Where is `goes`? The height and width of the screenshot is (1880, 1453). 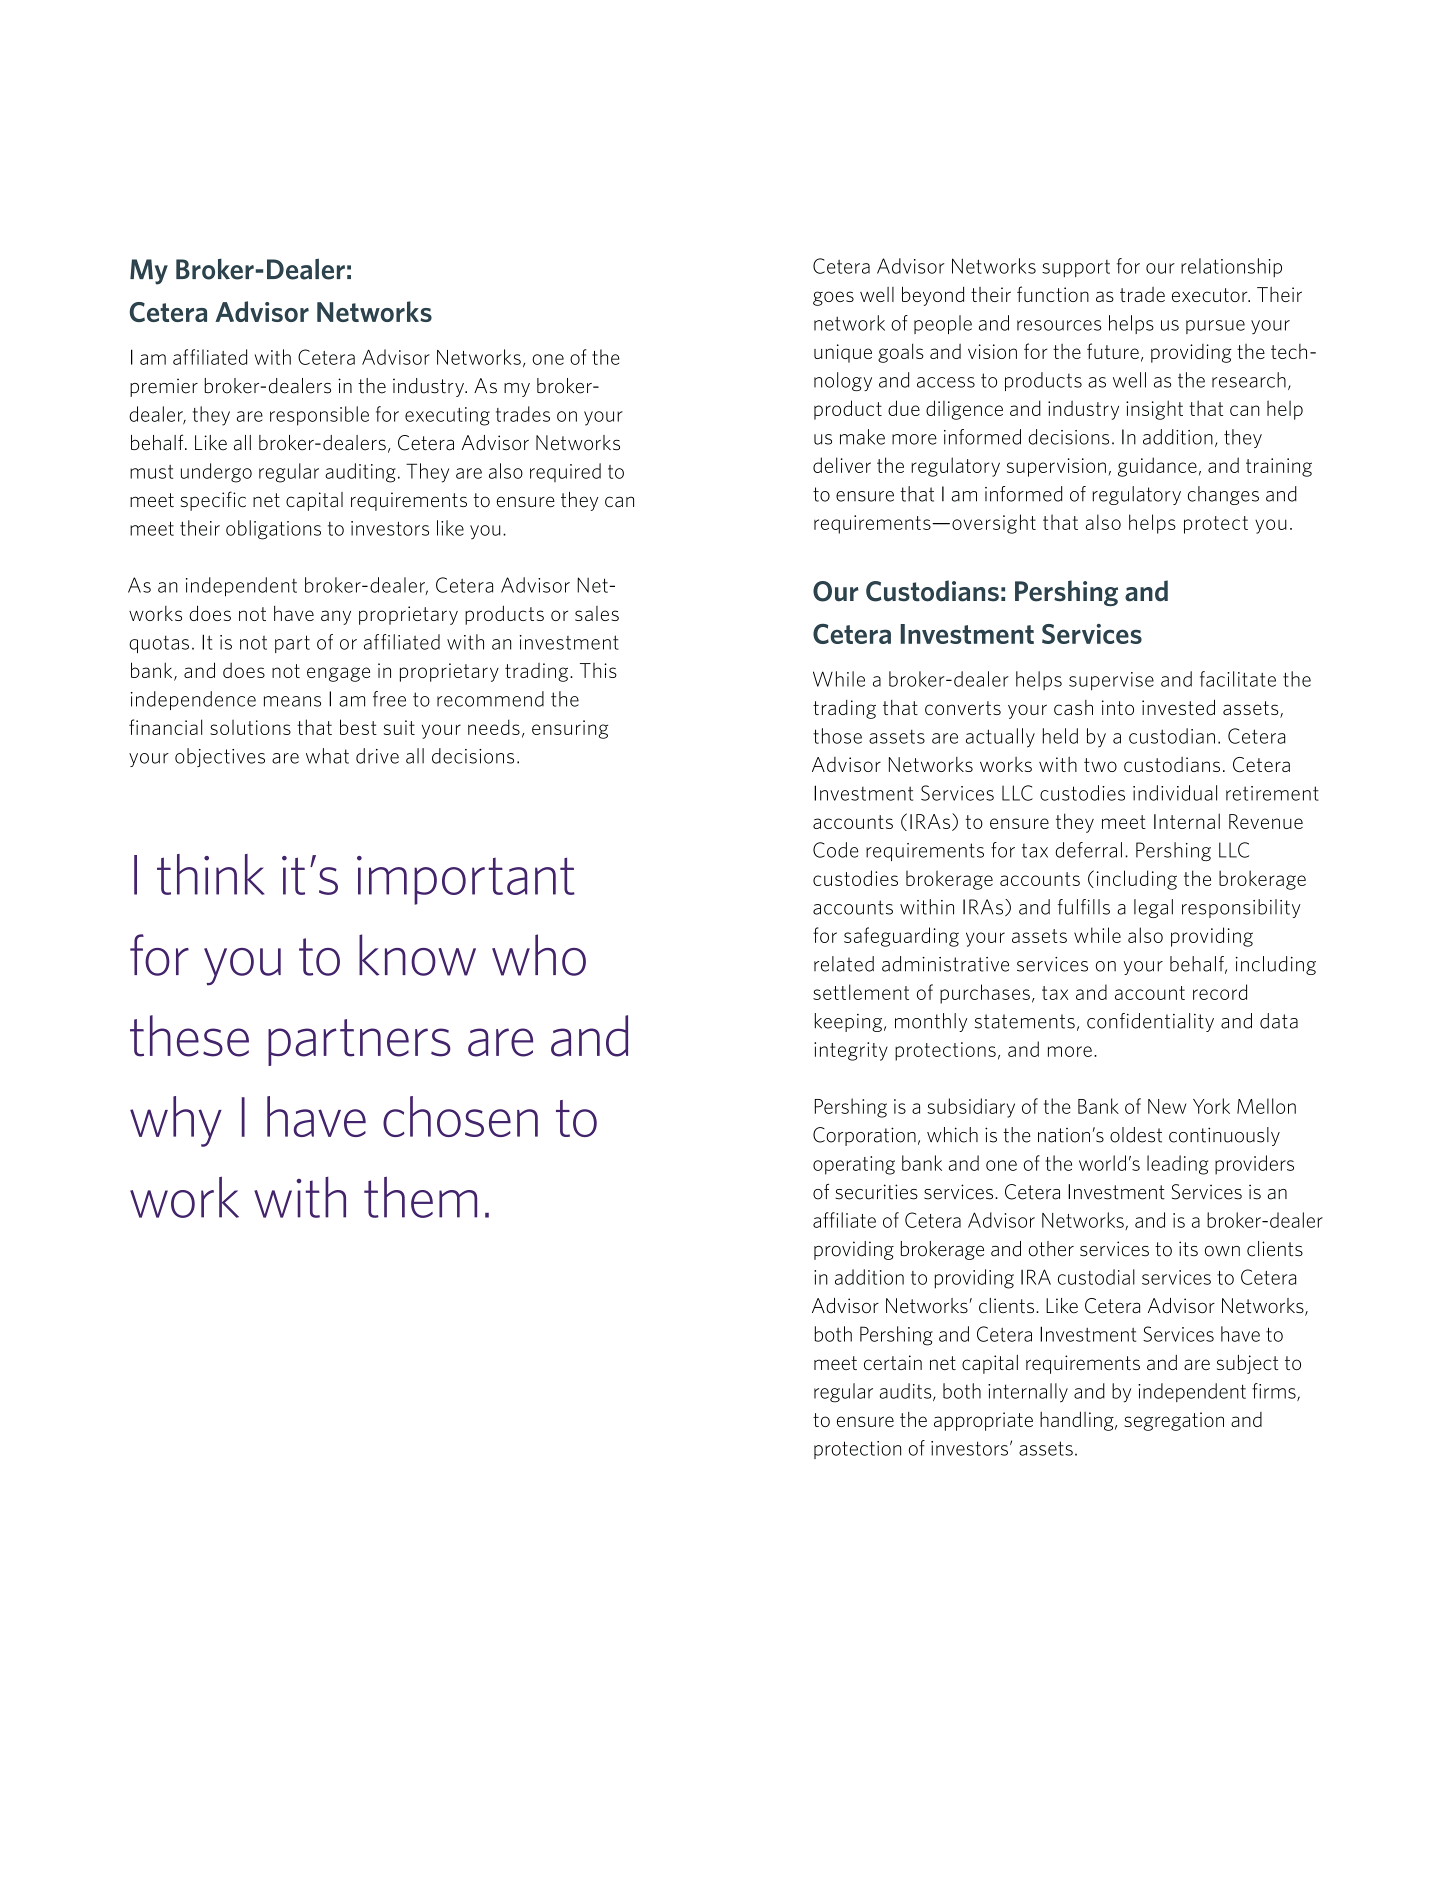
goes is located at coordinates (833, 298).
